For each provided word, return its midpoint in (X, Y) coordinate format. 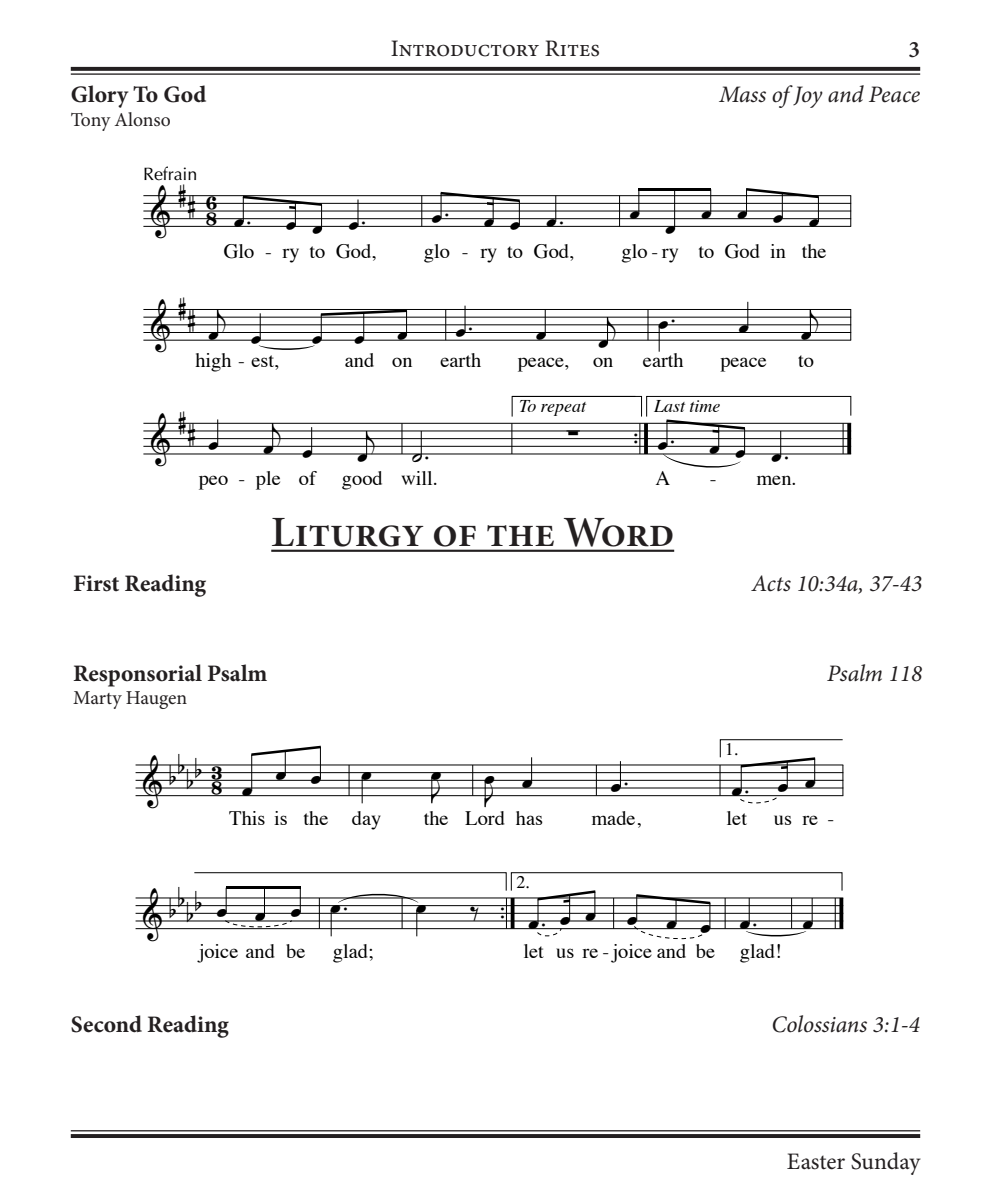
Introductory (465, 48)
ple (268, 480)
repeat (563, 409)
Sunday (886, 1163)
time (705, 406)
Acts (771, 583)
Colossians (820, 1024)
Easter (816, 1161)
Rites (572, 48)
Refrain (170, 173)
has (529, 818)
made (613, 818)
